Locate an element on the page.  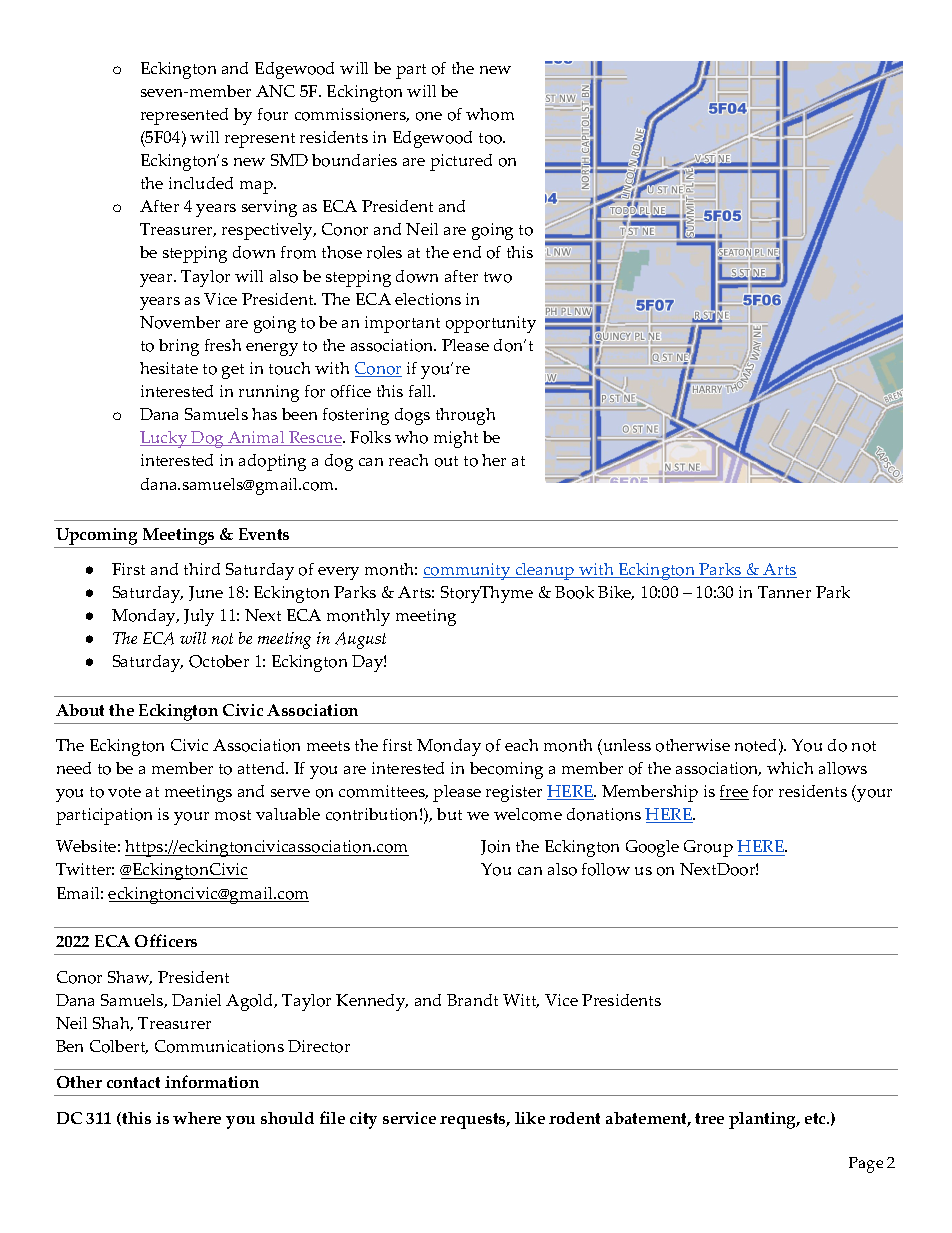
register is located at coordinates (514, 793).
